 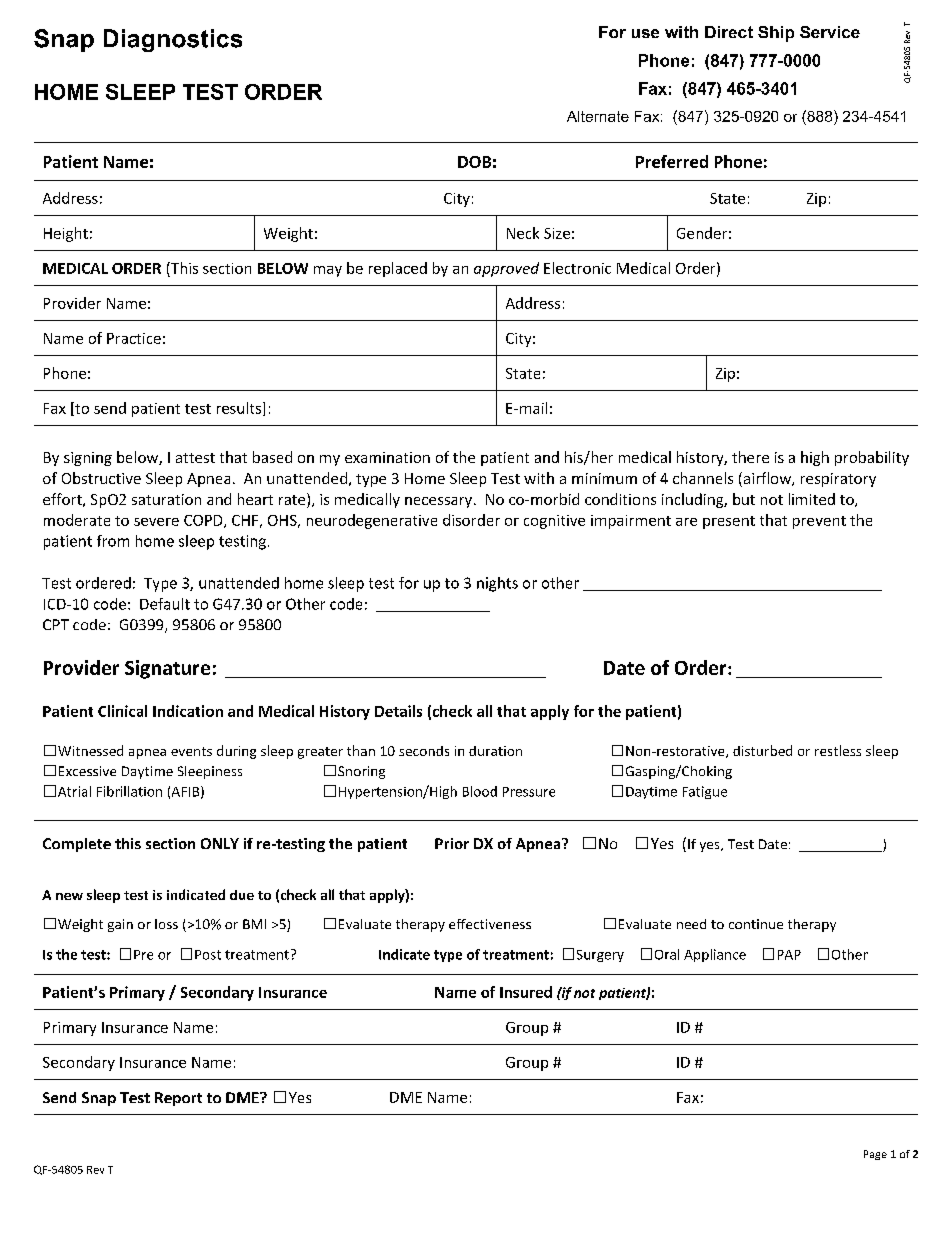 I want to click on Default, so click(x=165, y=604).
